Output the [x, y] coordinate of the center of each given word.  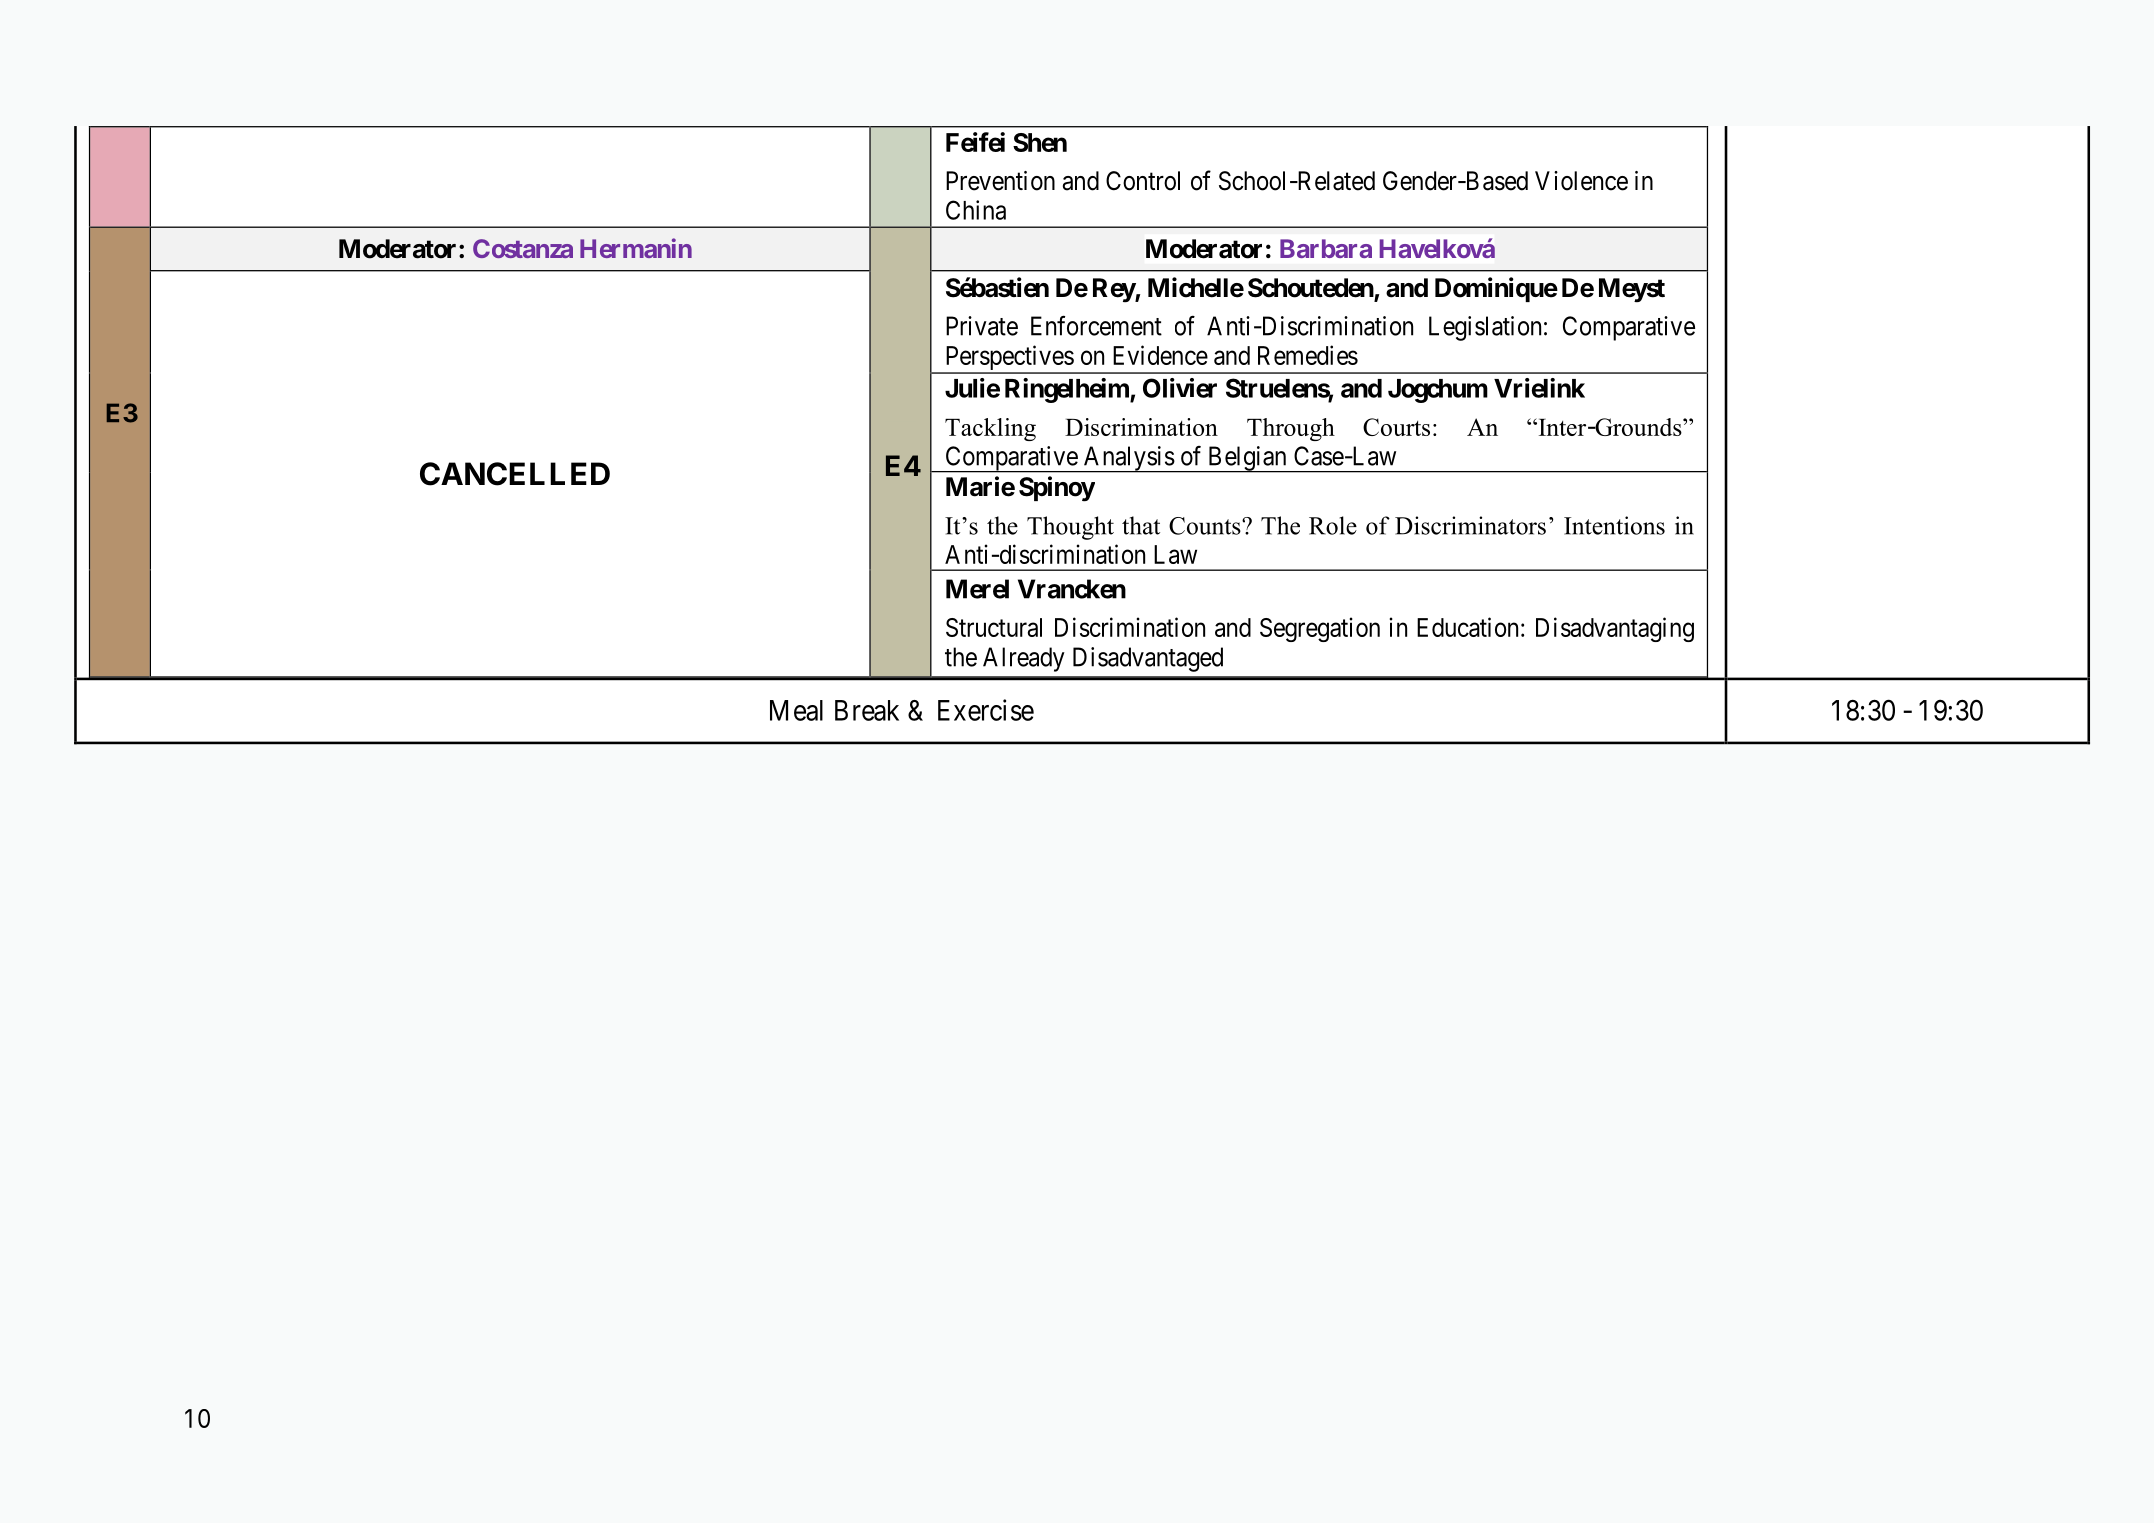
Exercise [986, 710]
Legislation [1485, 328]
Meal [796, 710]
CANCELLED [515, 474]
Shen [1040, 142]
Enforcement [1096, 325]
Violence [1581, 181]
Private [982, 326]
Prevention [1000, 181]
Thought [1070, 528]
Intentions [1614, 525]
